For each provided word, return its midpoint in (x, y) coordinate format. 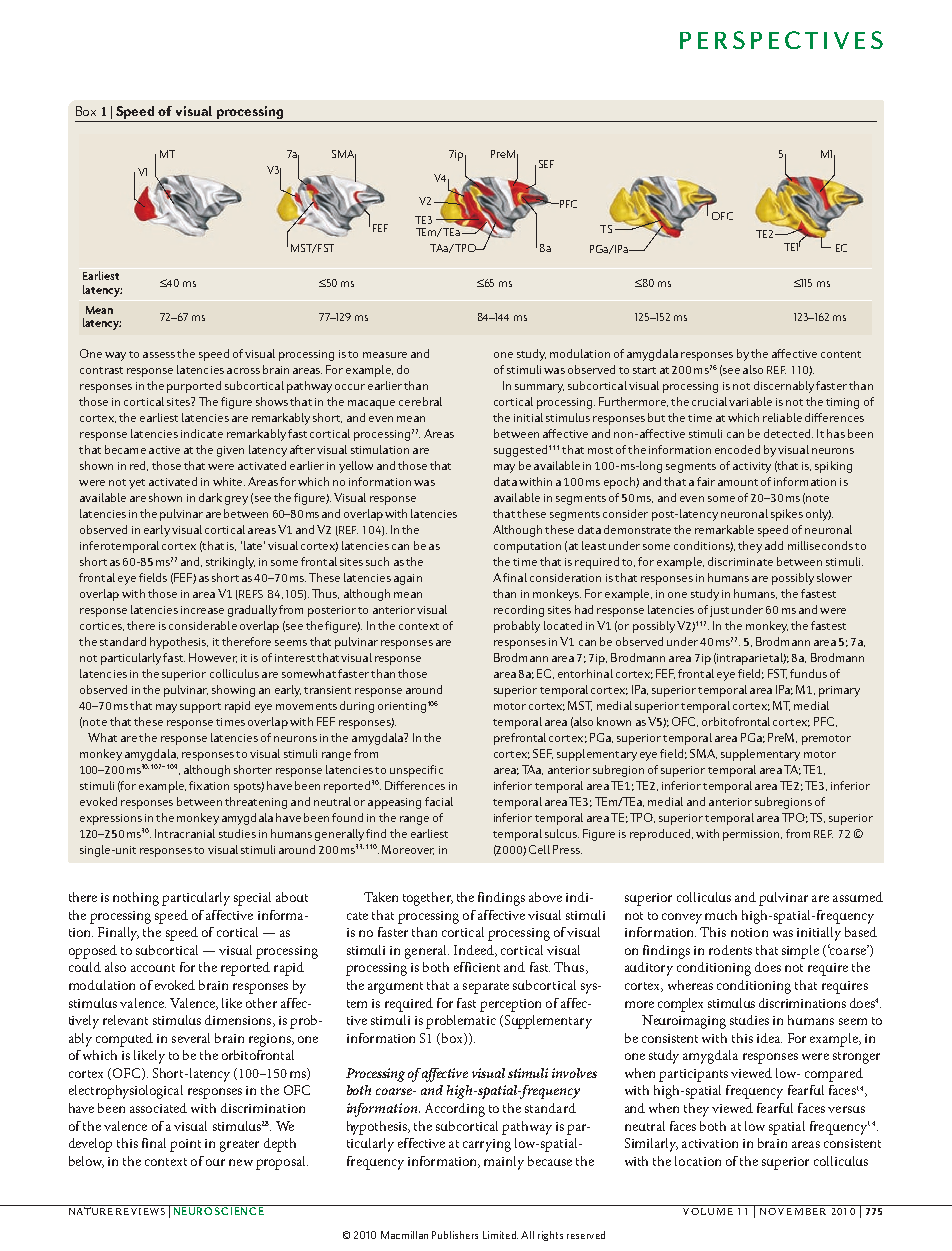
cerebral (420, 401)
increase (202, 610)
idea (769, 1038)
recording (519, 611)
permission (752, 835)
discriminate (740, 561)
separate (486, 988)
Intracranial (185, 833)
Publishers (455, 1235)
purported (194, 387)
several (191, 1038)
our (215, 1162)
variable (750, 401)
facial (439, 801)
